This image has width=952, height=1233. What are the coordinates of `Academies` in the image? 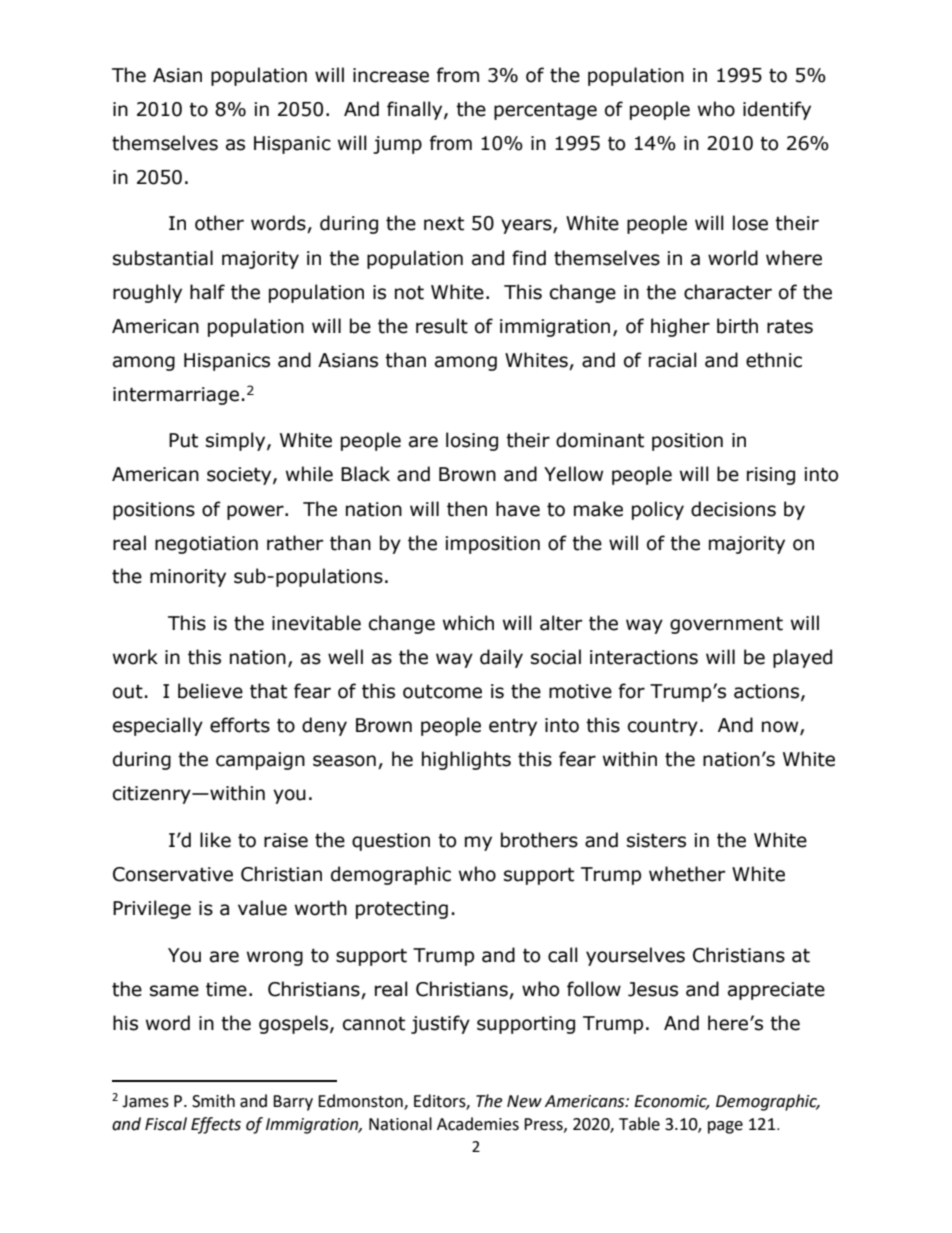 It's located at (478, 1124).
